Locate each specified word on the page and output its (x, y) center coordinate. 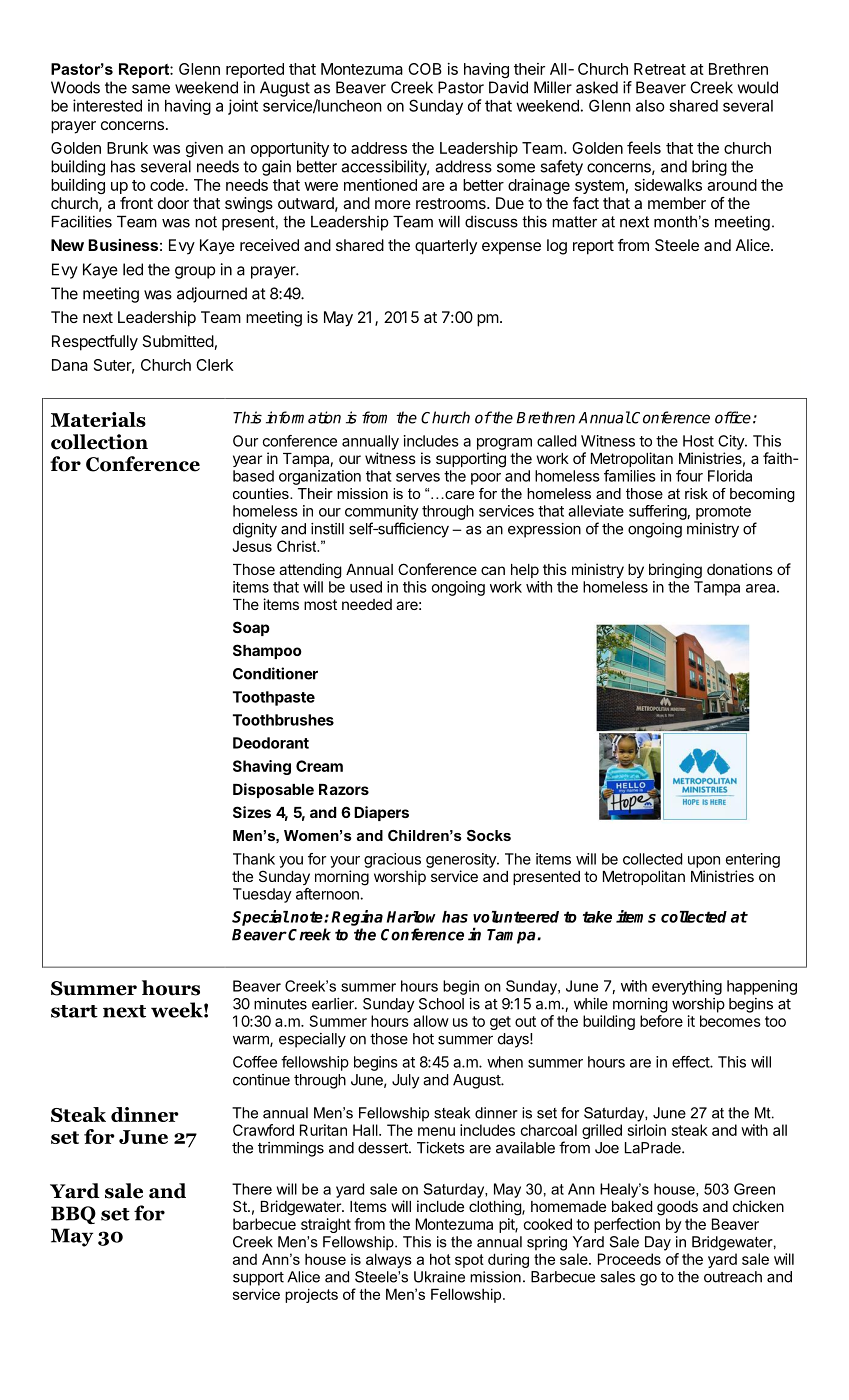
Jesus (252, 546)
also (650, 106)
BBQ (73, 1215)
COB (425, 69)
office (733, 417)
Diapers (381, 813)
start (74, 1011)
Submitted (178, 341)
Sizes (252, 812)
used (366, 587)
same (151, 89)
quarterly (446, 247)
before (661, 1021)
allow (431, 1021)
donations (740, 569)
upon (704, 862)
